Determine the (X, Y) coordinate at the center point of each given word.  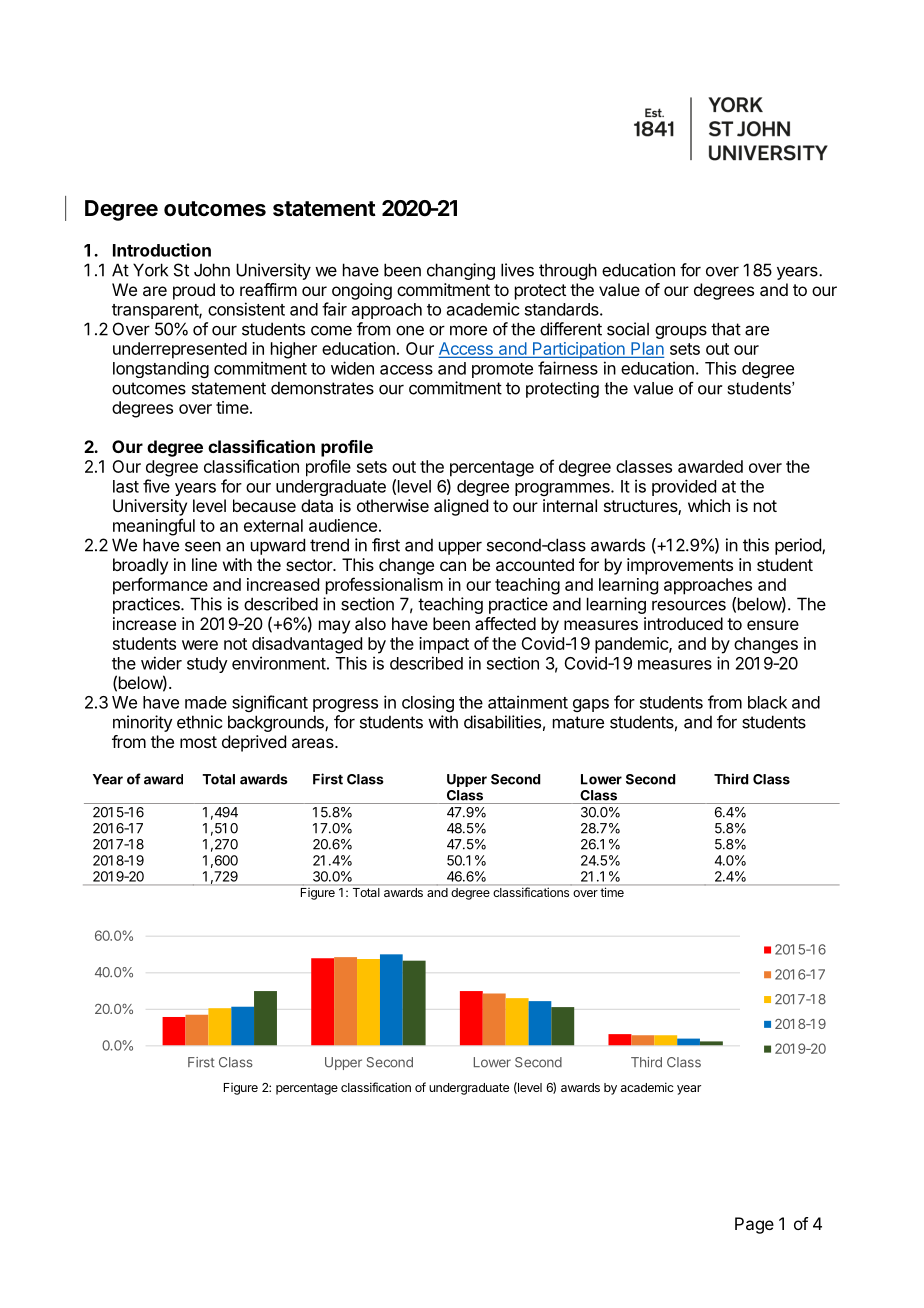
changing (461, 271)
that (726, 329)
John (212, 270)
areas (314, 743)
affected (505, 623)
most (198, 742)
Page (754, 1225)
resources (689, 605)
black (767, 702)
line (204, 564)
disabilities (502, 722)
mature (578, 722)
